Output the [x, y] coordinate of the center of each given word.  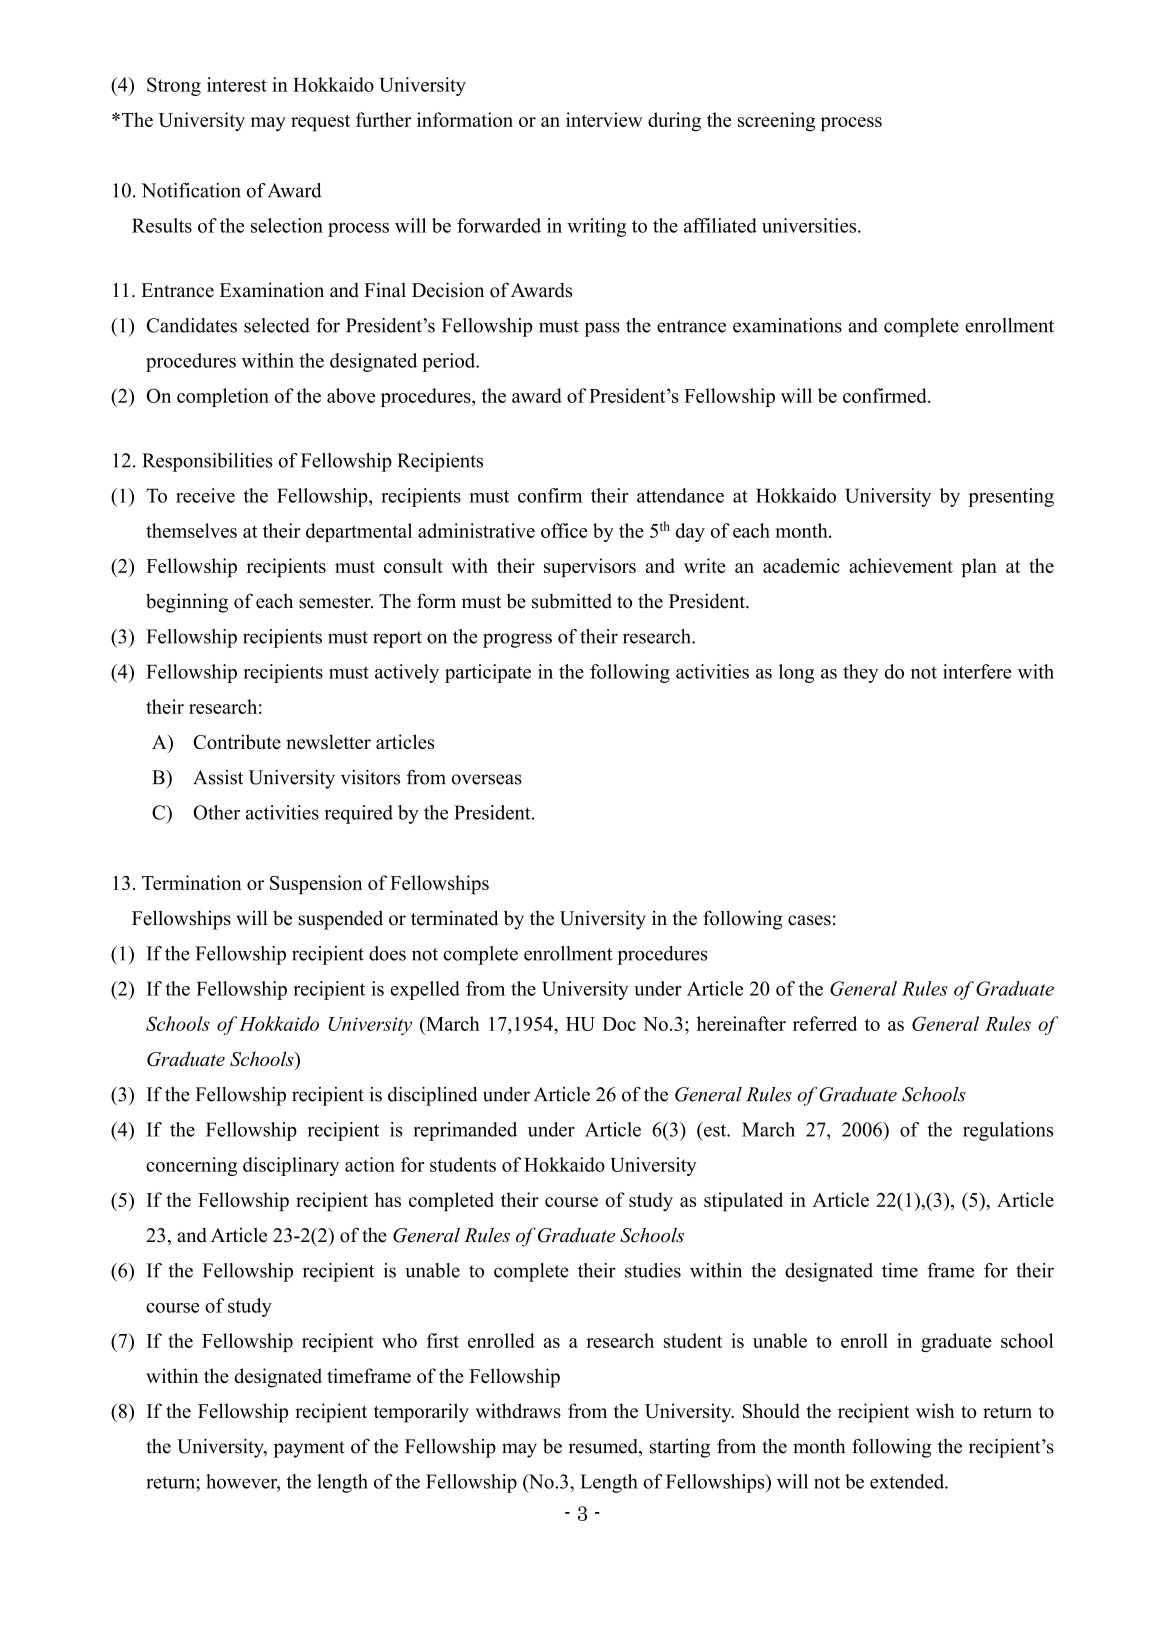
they [860, 673]
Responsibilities [207, 462]
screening [776, 122]
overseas [486, 779]
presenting [1011, 497]
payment [309, 1449]
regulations [1008, 1131]
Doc [619, 1024]
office [564, 530]
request [320, 122]
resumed [604, 1446]
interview [604, 119]
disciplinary [291, 1166]
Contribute [237, 742]
